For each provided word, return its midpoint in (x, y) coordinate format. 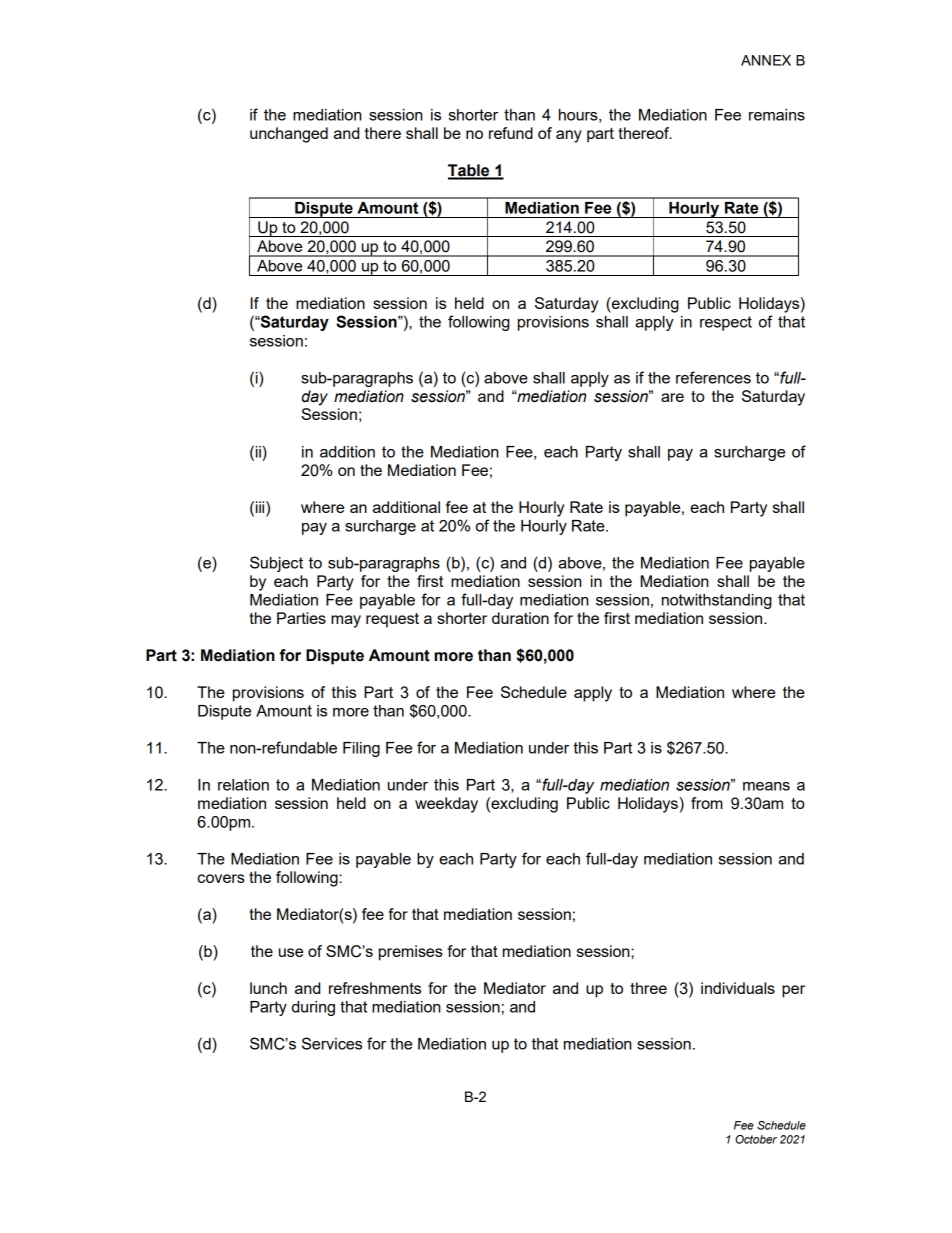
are (672, 397)
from (707, 803)
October (756, 1139)
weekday (446, 805)
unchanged (289, 135)
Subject (276, 564)
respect (726, 323)
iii (260, 507)
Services (332, 1043)
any (569, 136)
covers (221, 878)
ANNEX (766, 60)
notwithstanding (717, 601)
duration (520, 618)
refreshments (375, 988)
